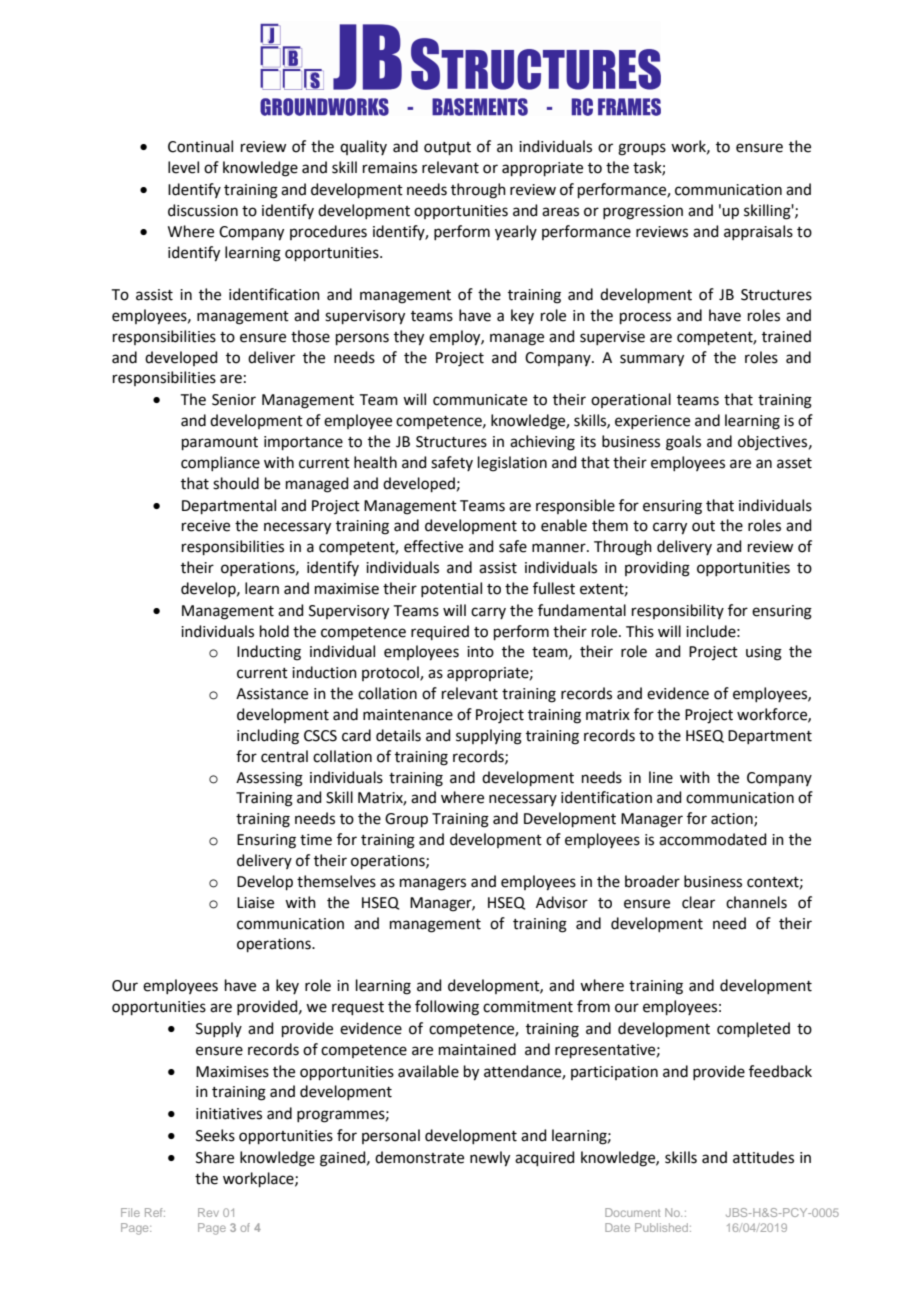 The image size is (924, 1308). I want to click on Liaise, so click(255, 903).
